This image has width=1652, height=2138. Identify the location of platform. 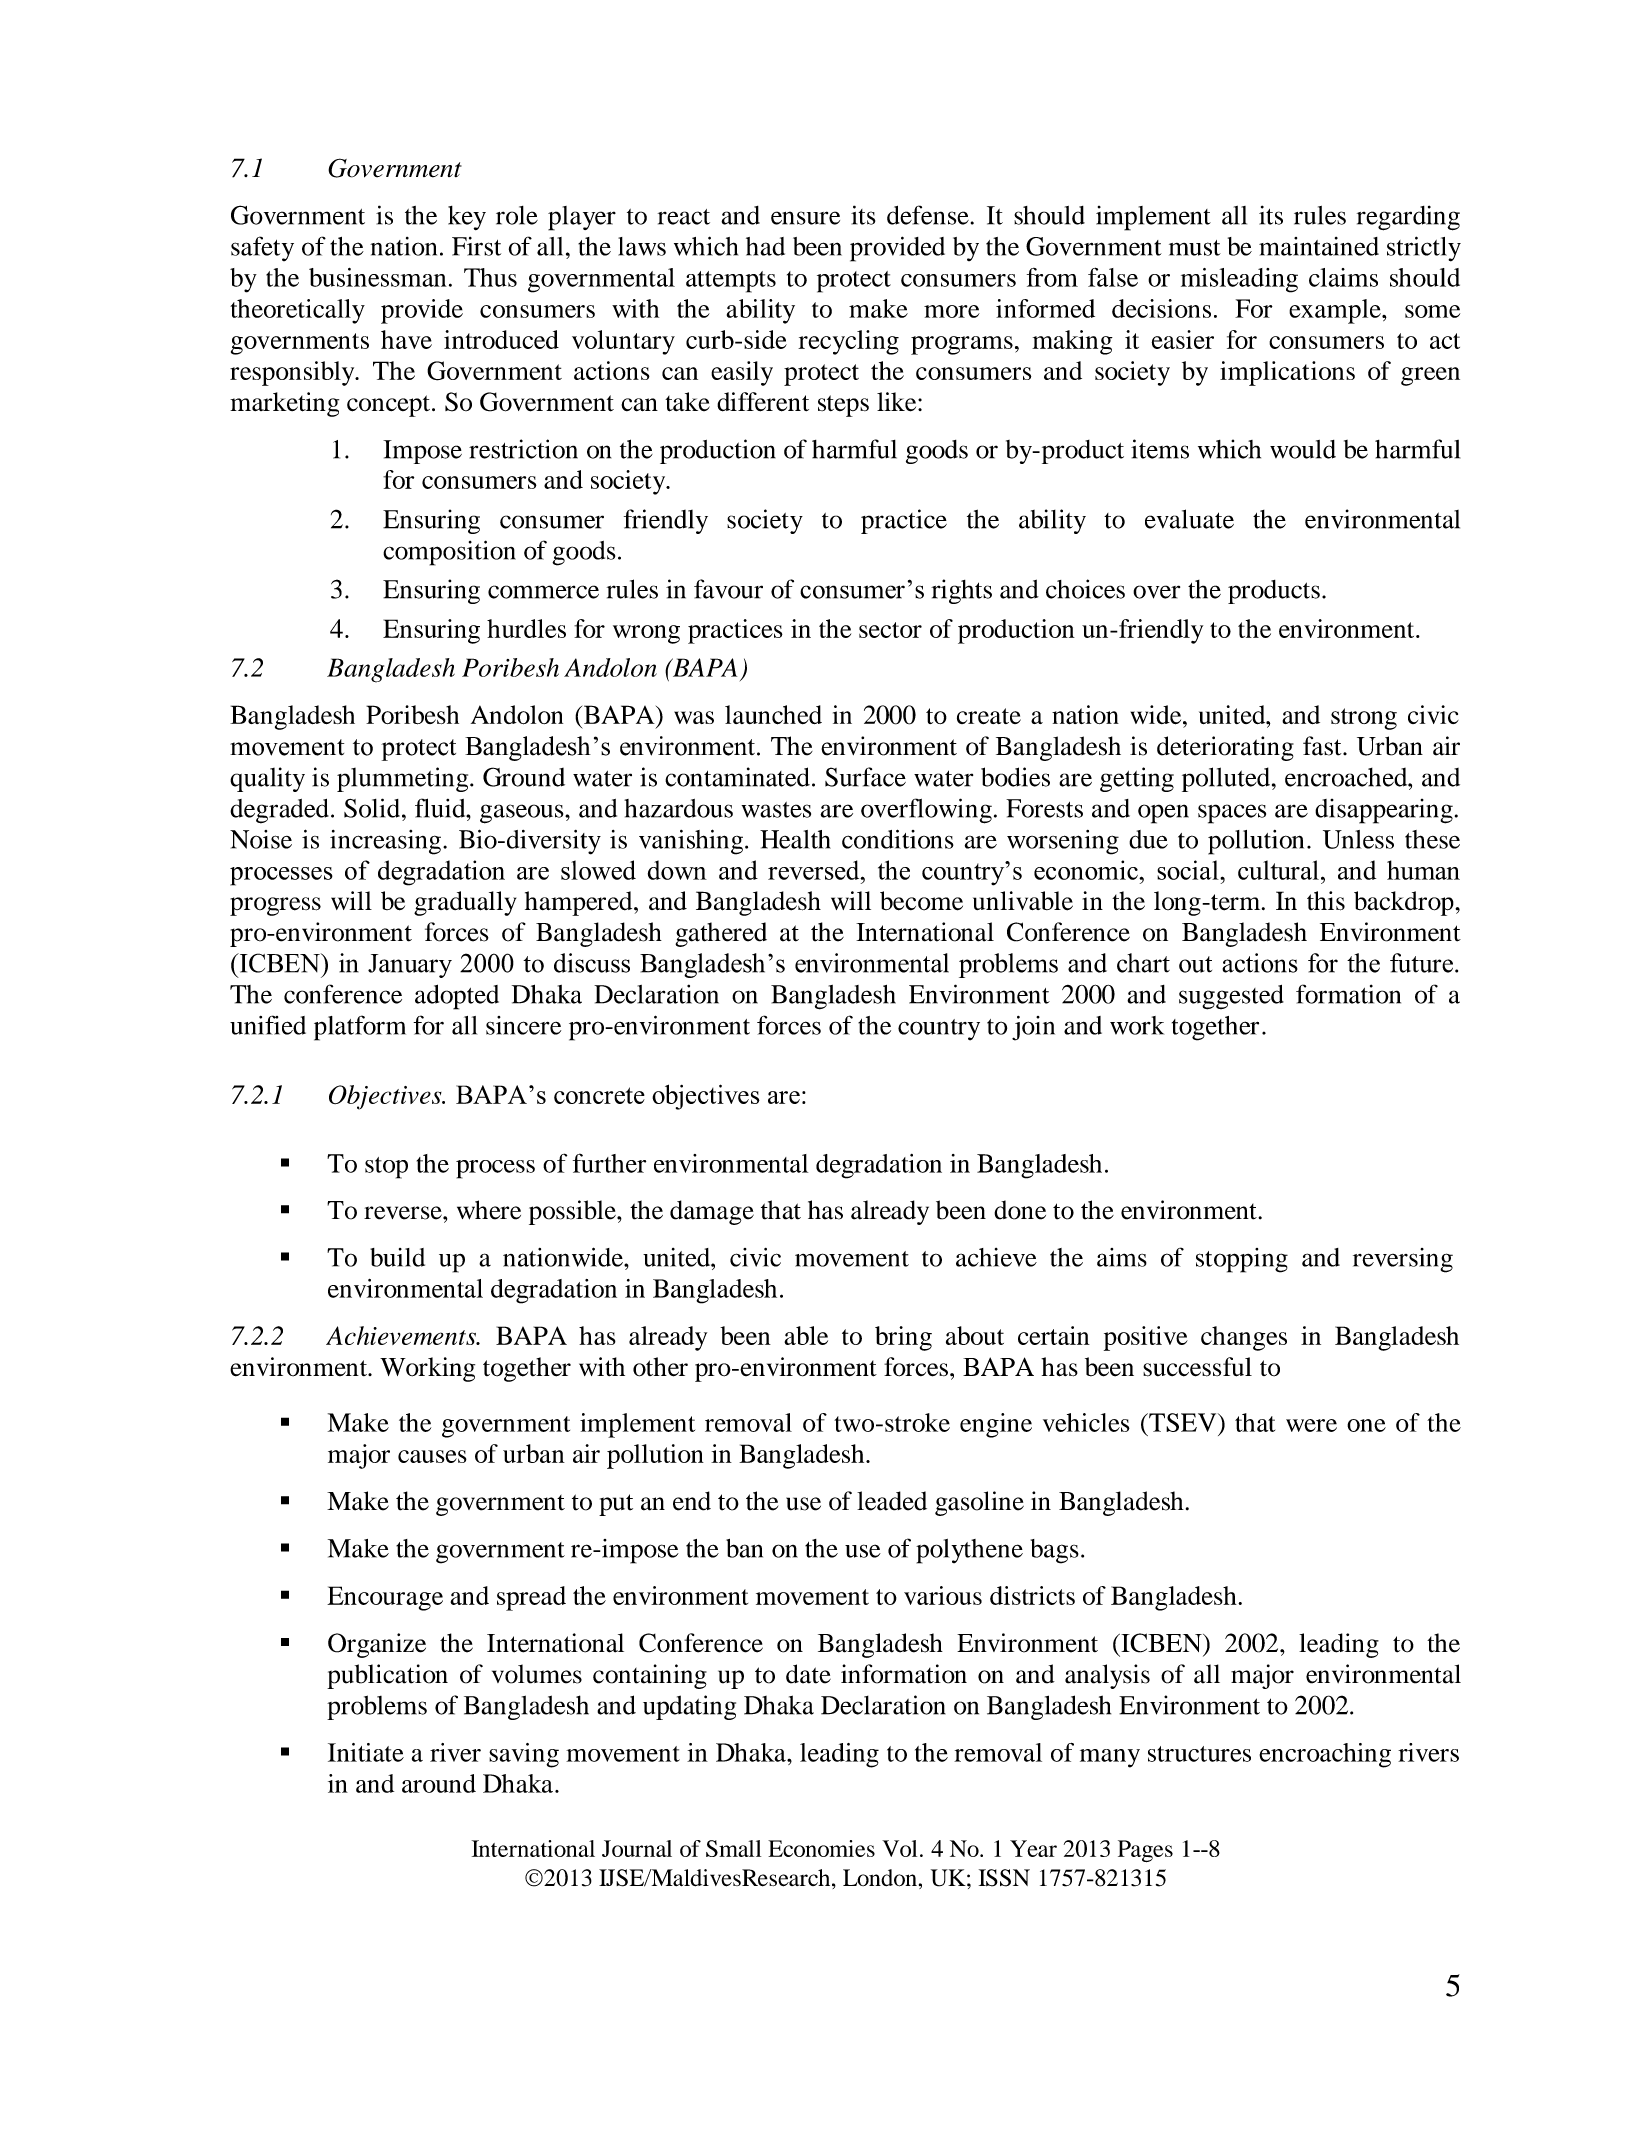
(360, 1028).
